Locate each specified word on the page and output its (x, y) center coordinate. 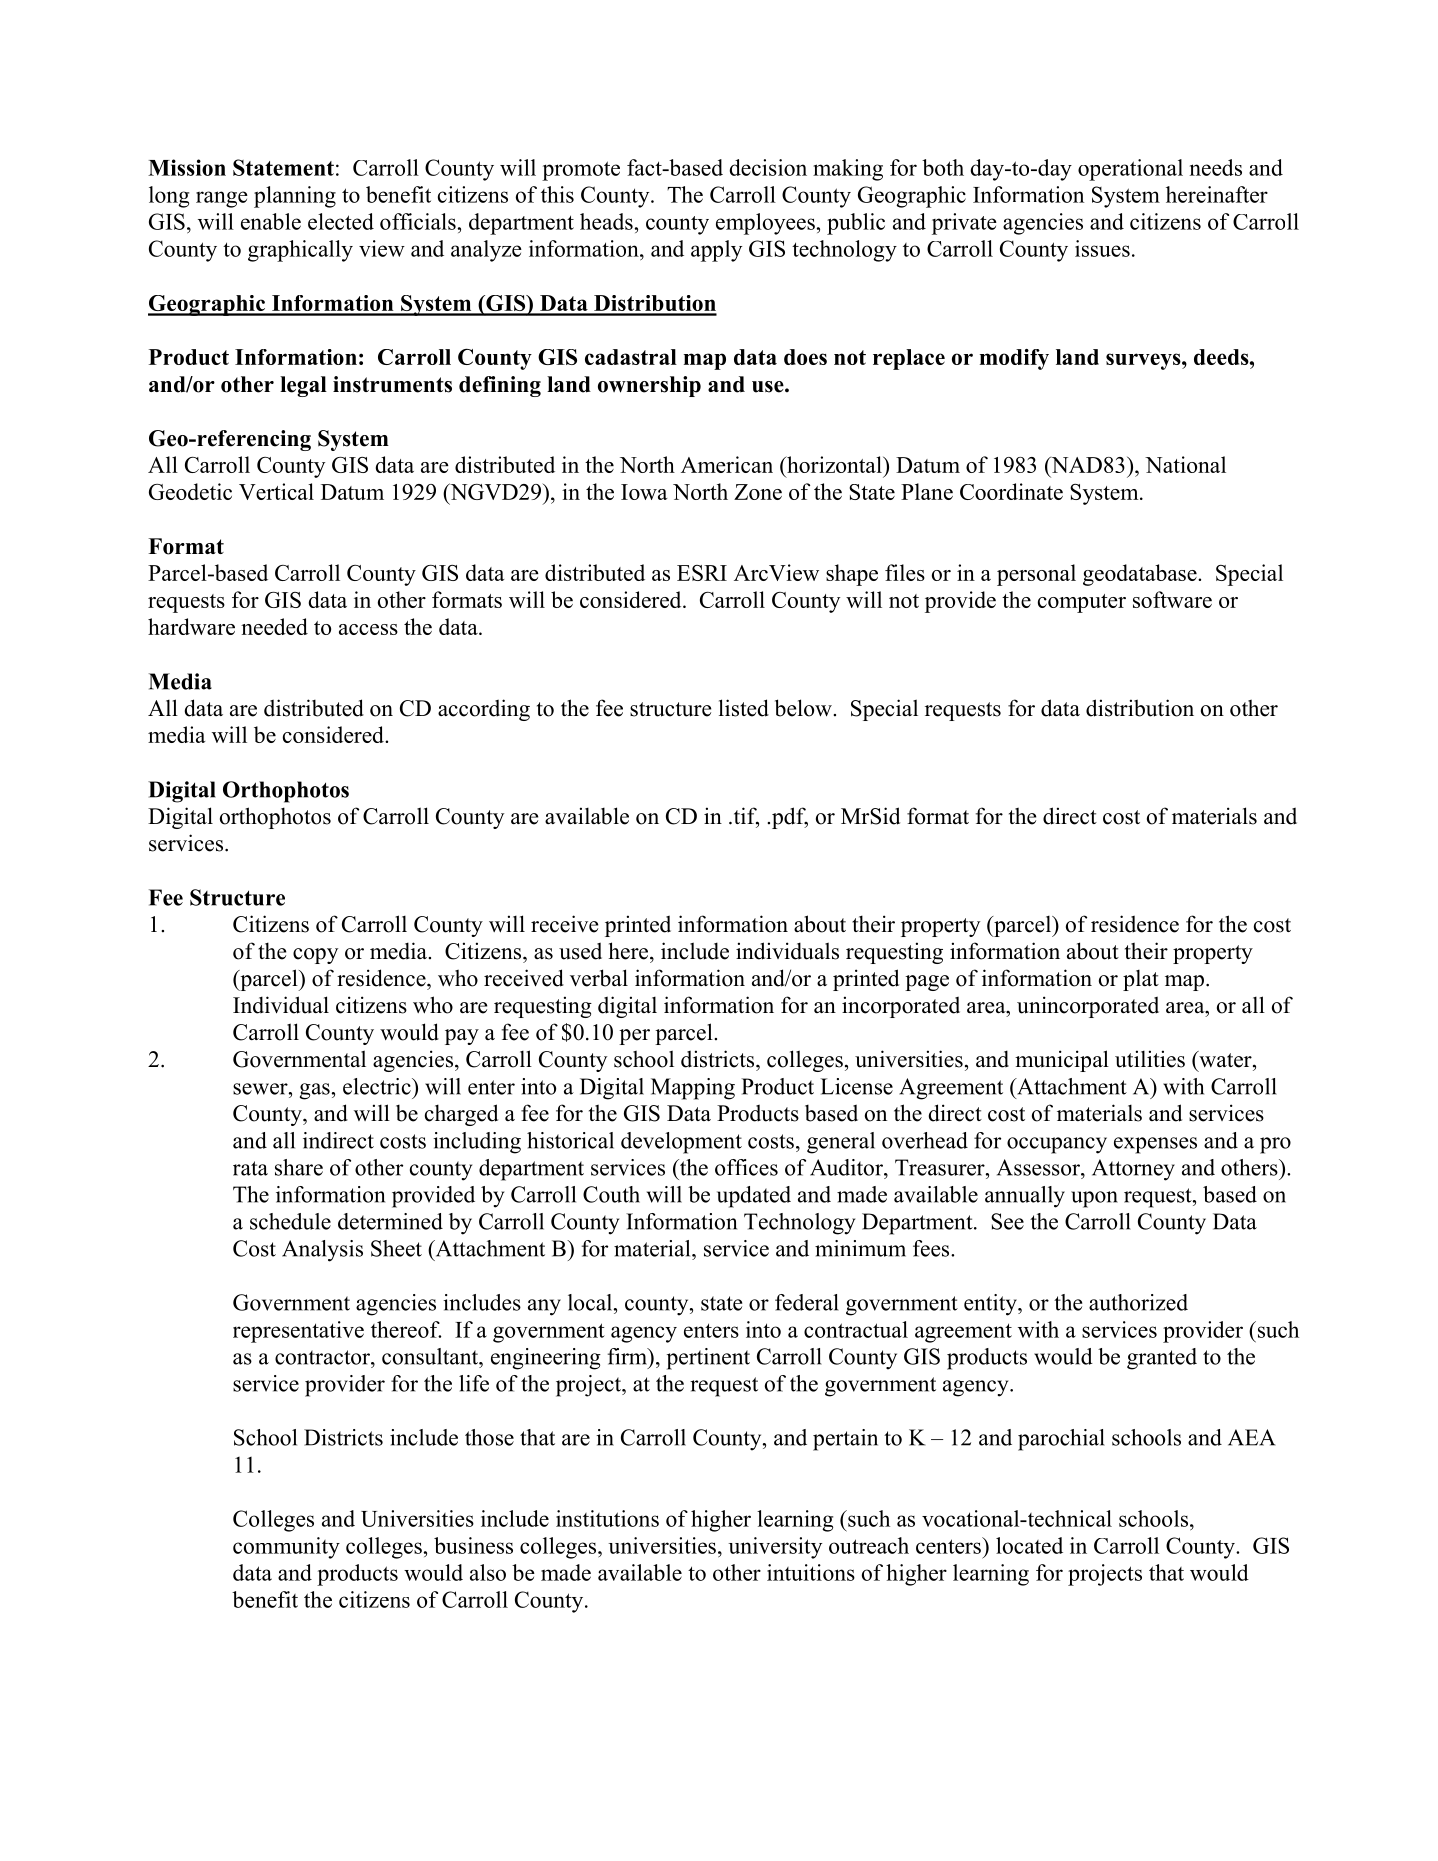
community (286, 1548)
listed (744, 708)
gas (315, 1091)
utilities (1150, 1059)
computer (1082, 603)
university (775, 1548)
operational (1130, 170)
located (1029, 1545)
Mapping (693, 1089)
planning (295, 197)
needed (274, 626)
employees (765, 224)
